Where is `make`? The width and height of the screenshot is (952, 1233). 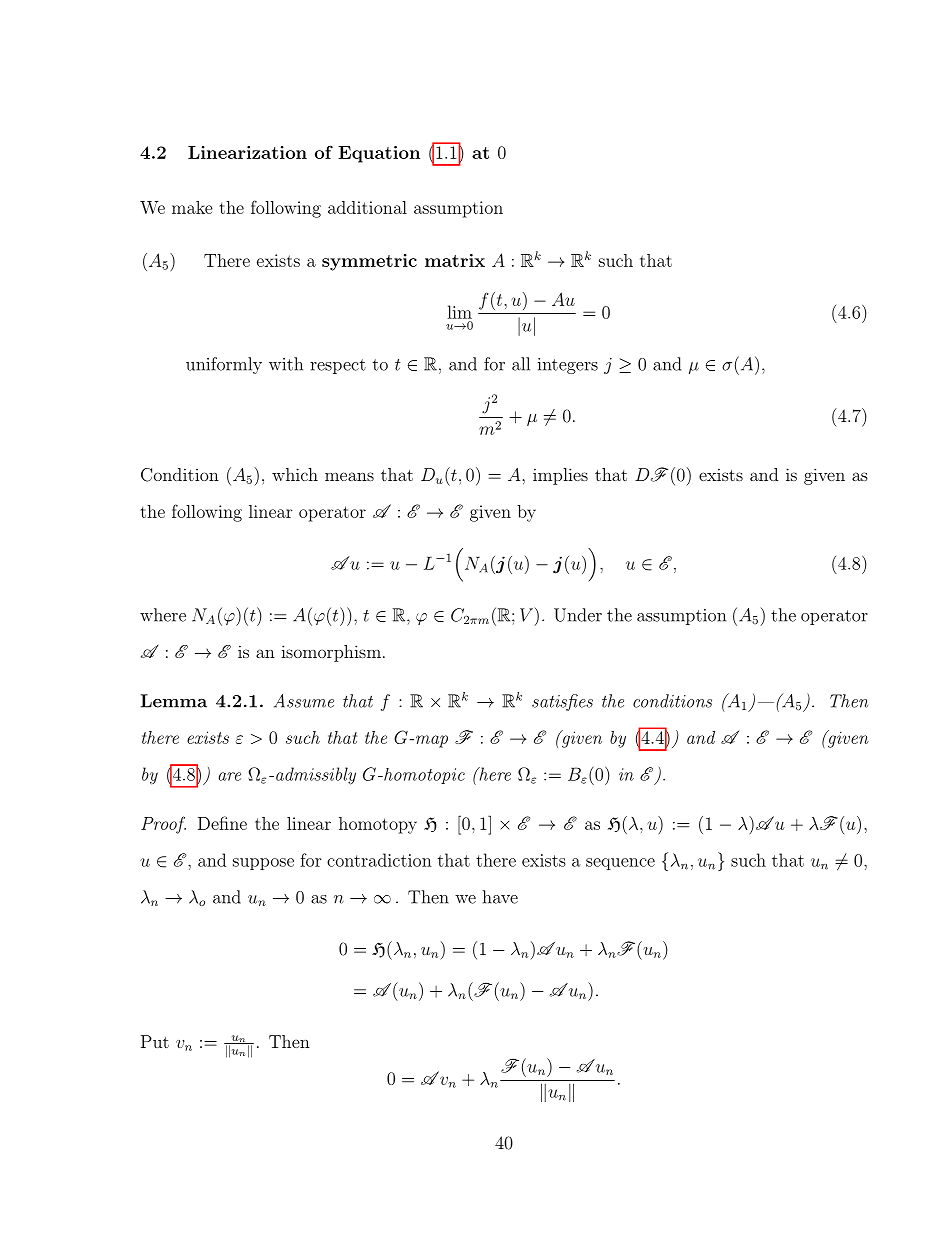 make is located at coordinates (192, 207).
